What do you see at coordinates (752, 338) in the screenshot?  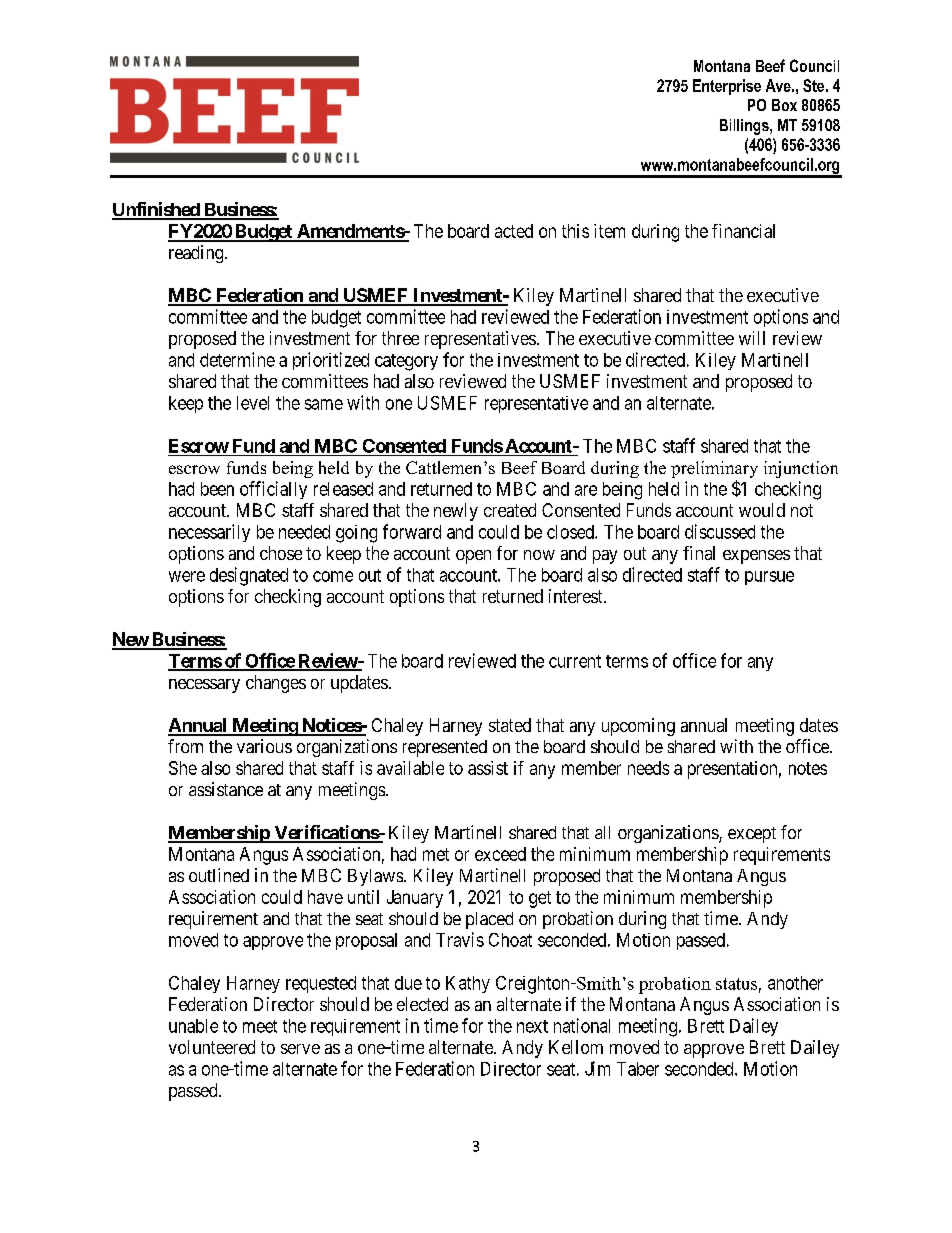 I see `will` at bounding box center [752, 338].
